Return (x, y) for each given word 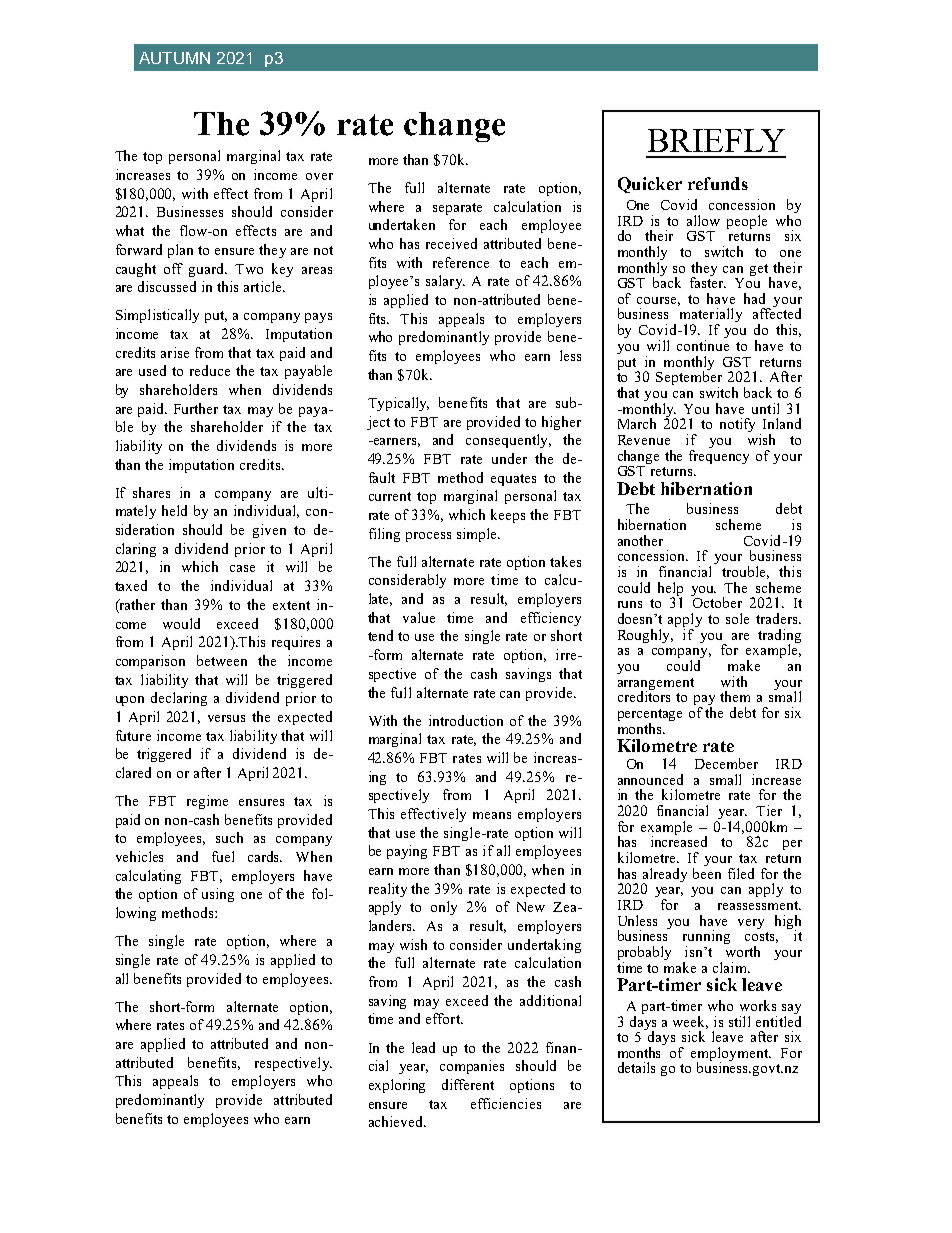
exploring (397, 1086)
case (242, 568)
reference (461, 262)
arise (175, 352)
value (419, 617)
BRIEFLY (716, 140)
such (229, 837)
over (319, 176)
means (492, 815)
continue (703, 344)
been (707, 872)
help (670, 590)
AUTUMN (174, 58)
